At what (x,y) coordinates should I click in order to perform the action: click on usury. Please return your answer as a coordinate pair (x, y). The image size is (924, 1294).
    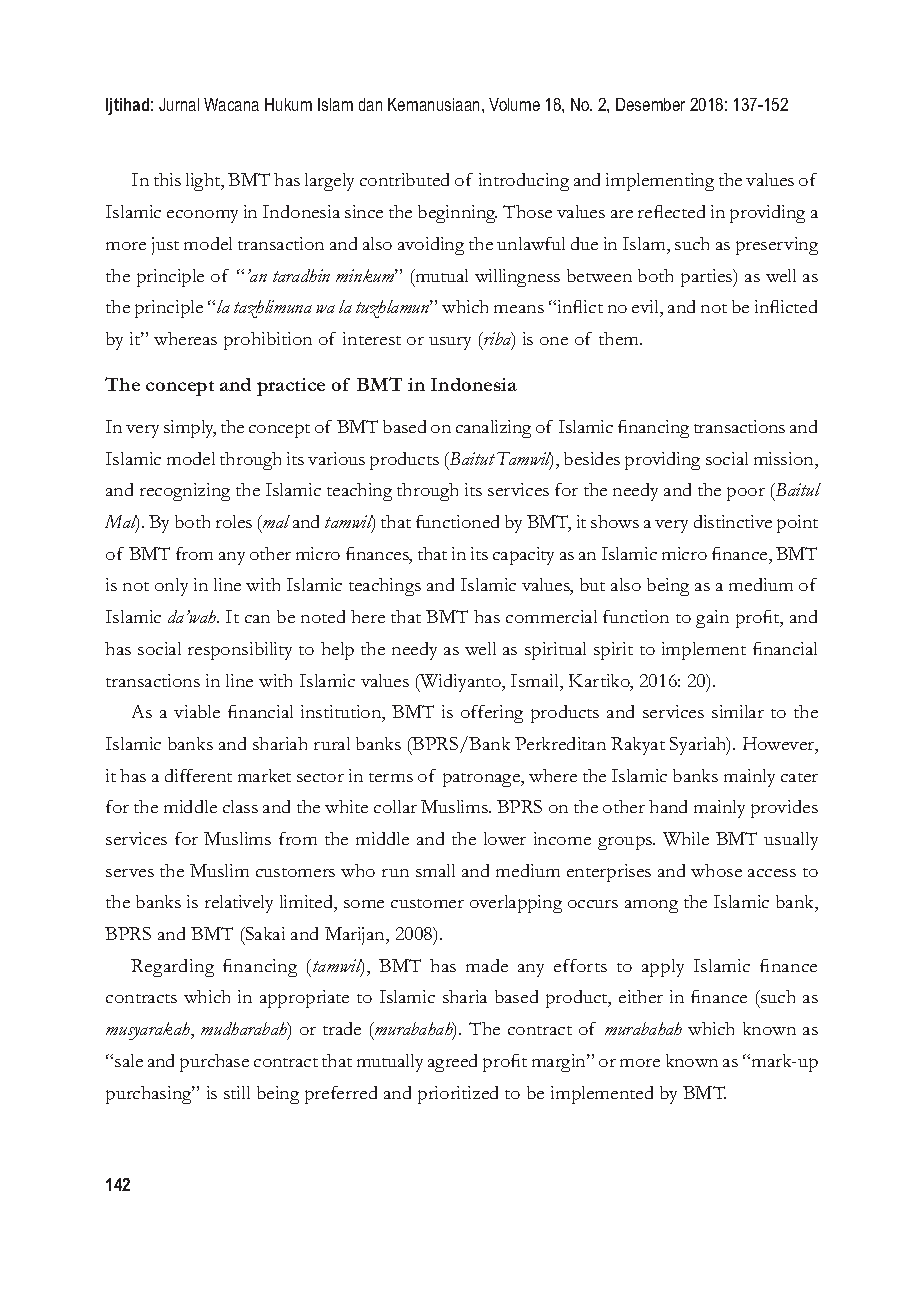
    Looking at the image, I should click on (450, 343).
